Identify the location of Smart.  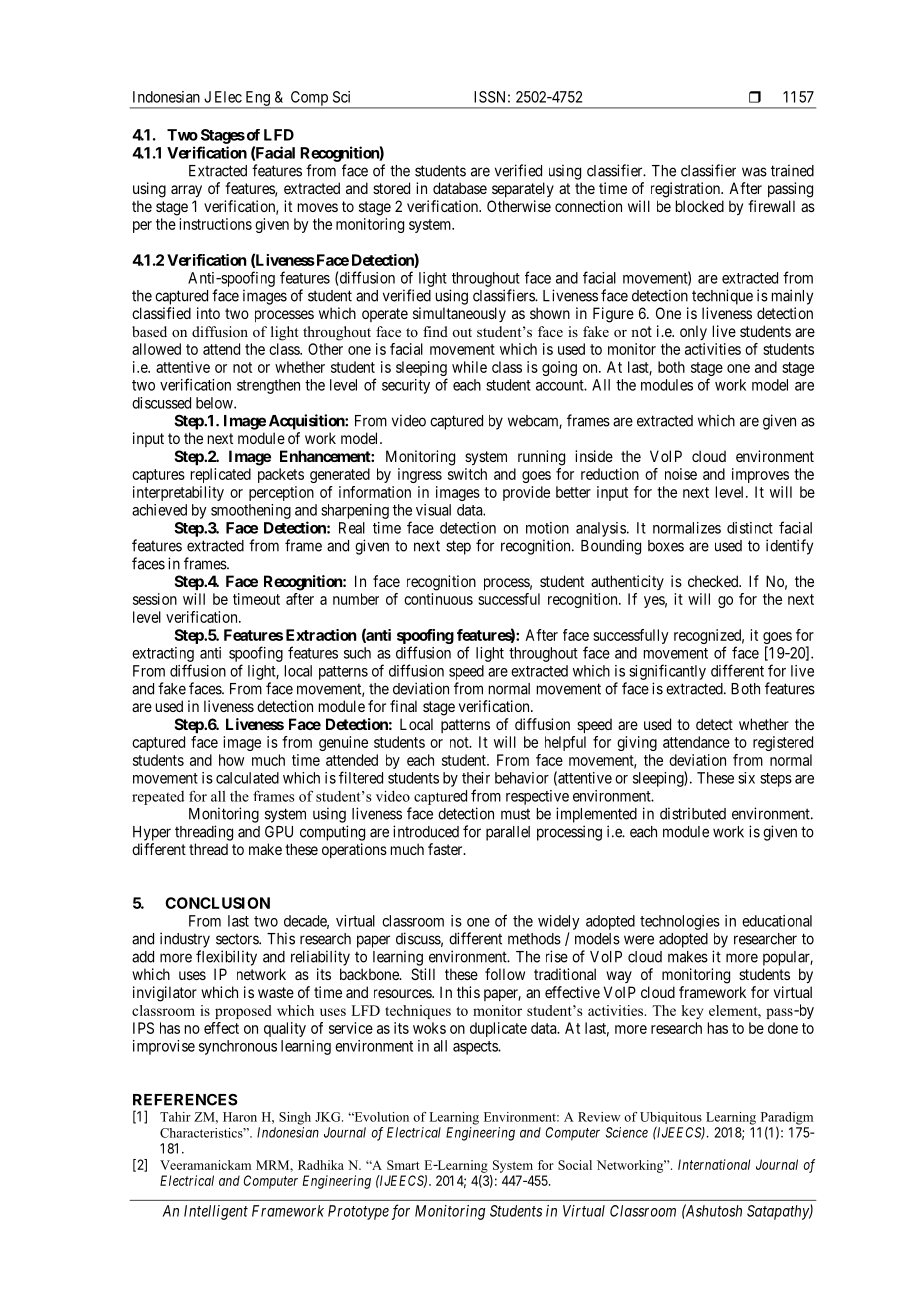
(403, 1165).
